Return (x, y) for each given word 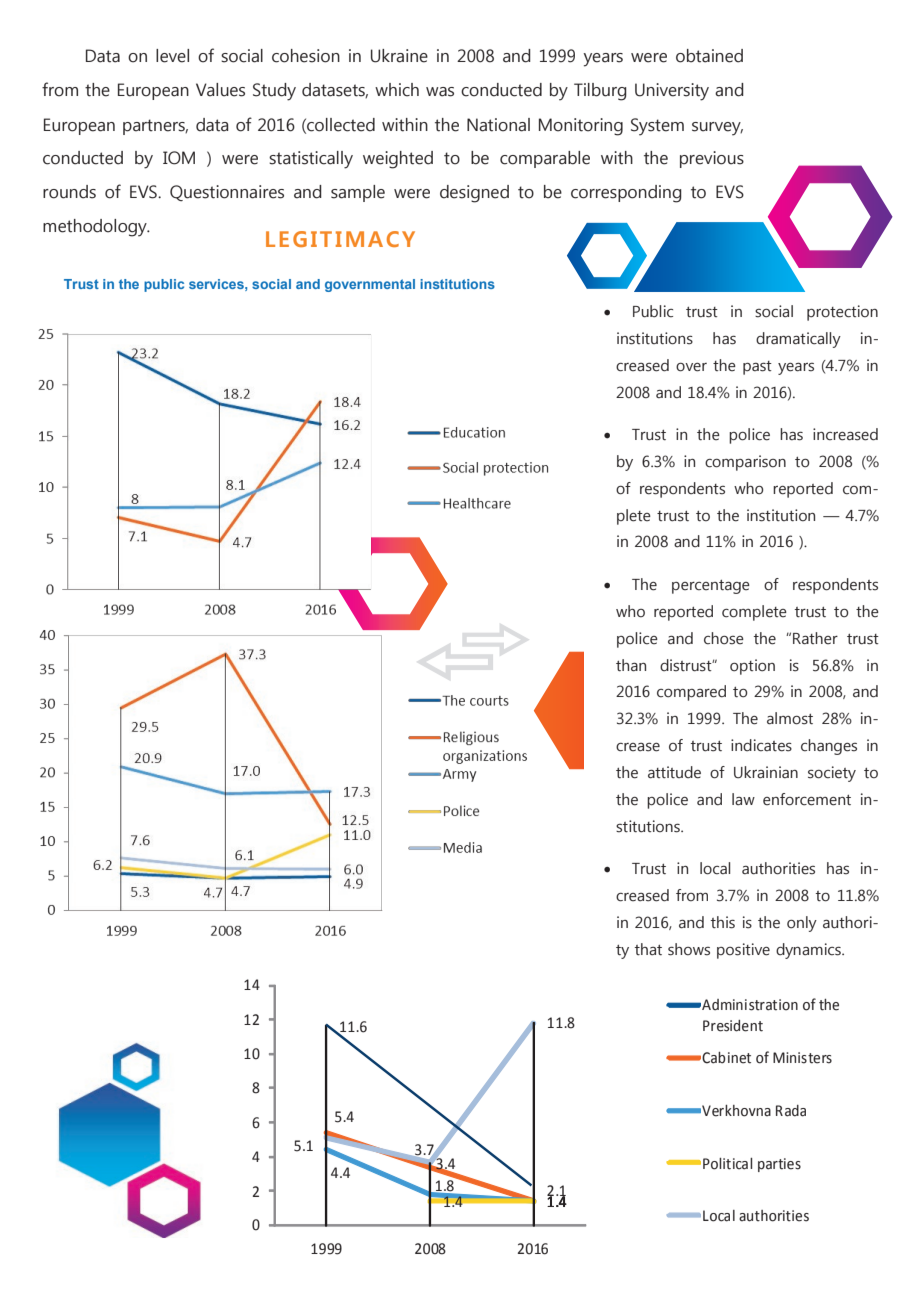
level (172, 56)
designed (474, 194)
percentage (711, 587)
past (757, 368)
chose (724, 638)
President (733, 1026)
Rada (791, 1111)
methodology (96, 228)
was (440, 92)
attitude (674, 772)
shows (689, 949)
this (723, 922)
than (631, 665)
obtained (709, 56)
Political (727, 1164)
